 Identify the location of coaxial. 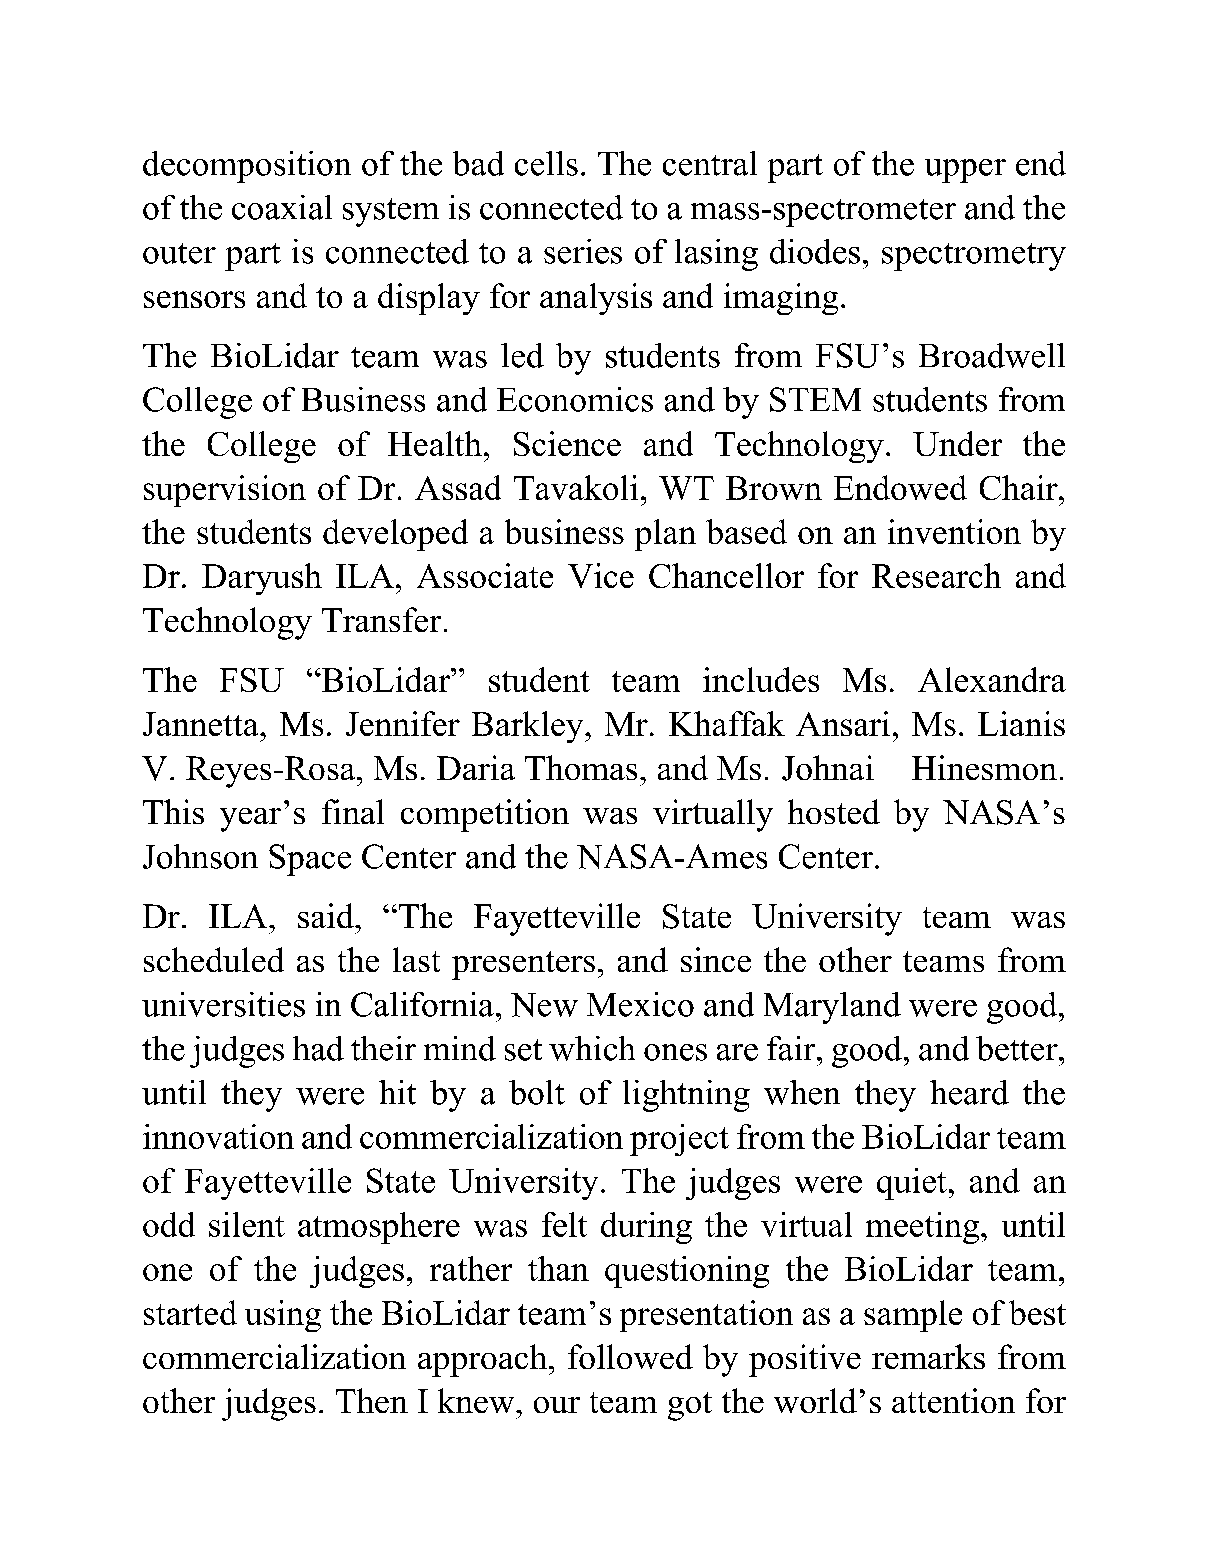
(282, 207).
